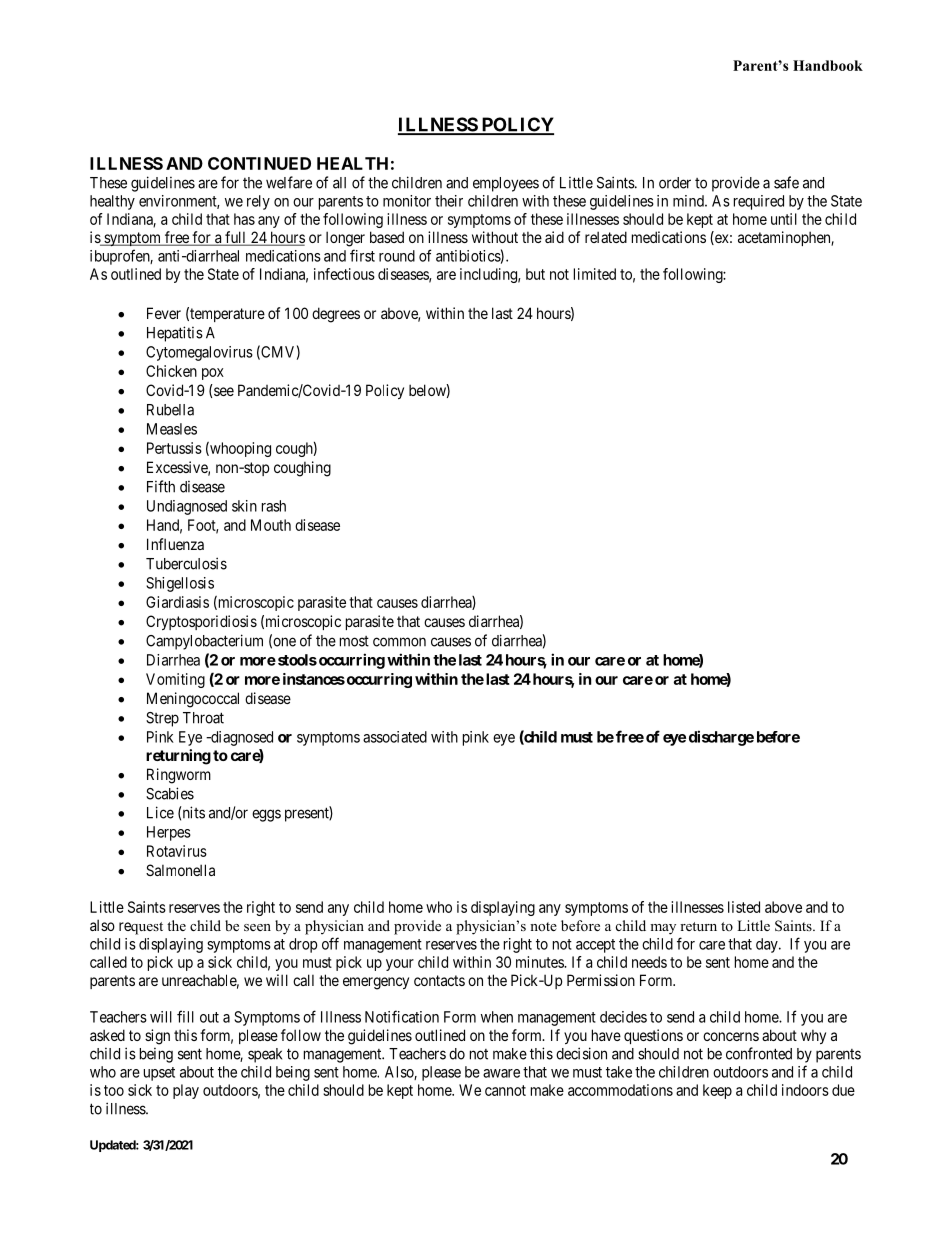 The height and width of the image is (1233, 952). Describe the element at coordinates (395, 737) in the image. I see `associated` at that location.
